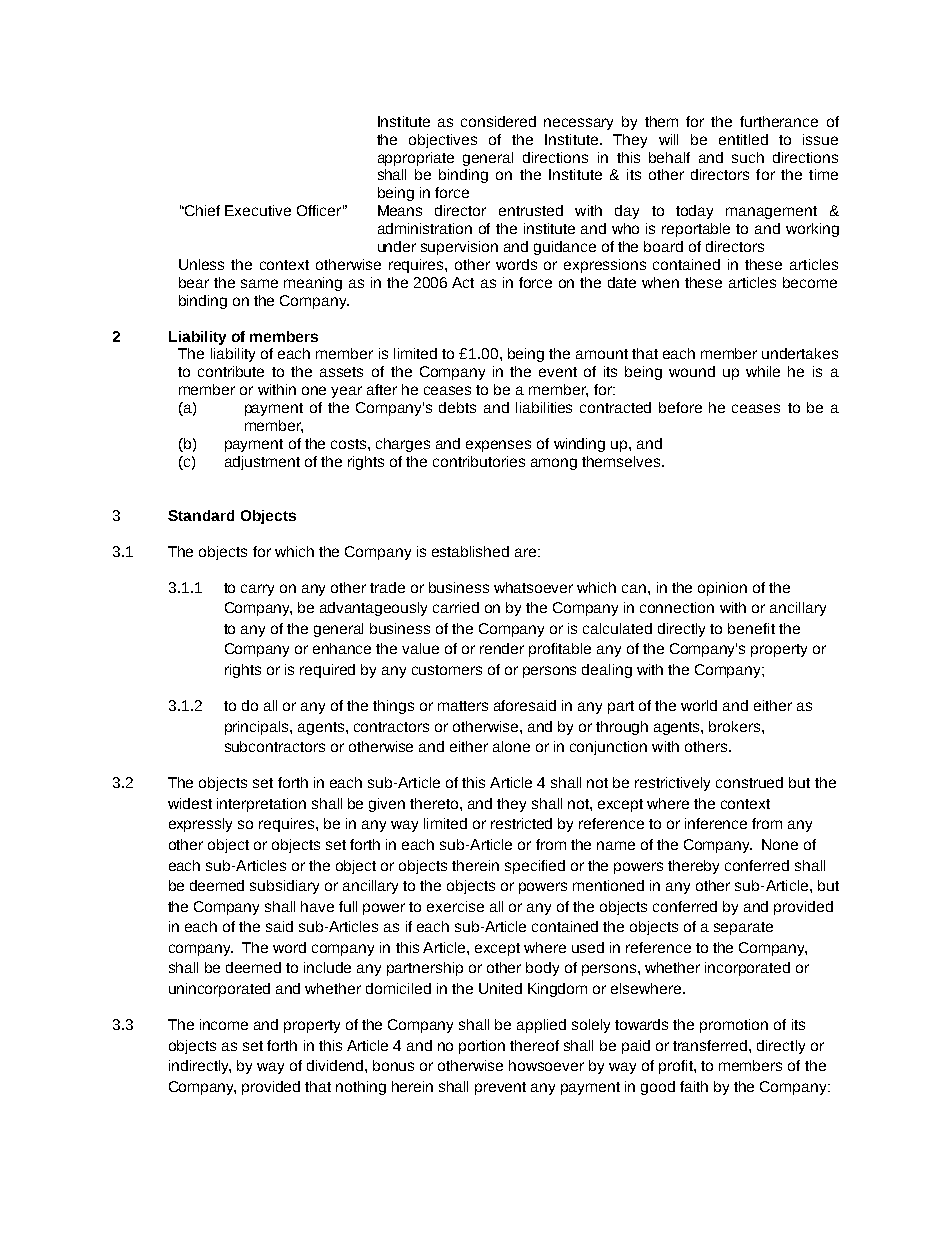  I want to click on income, so click(224, 1024).
